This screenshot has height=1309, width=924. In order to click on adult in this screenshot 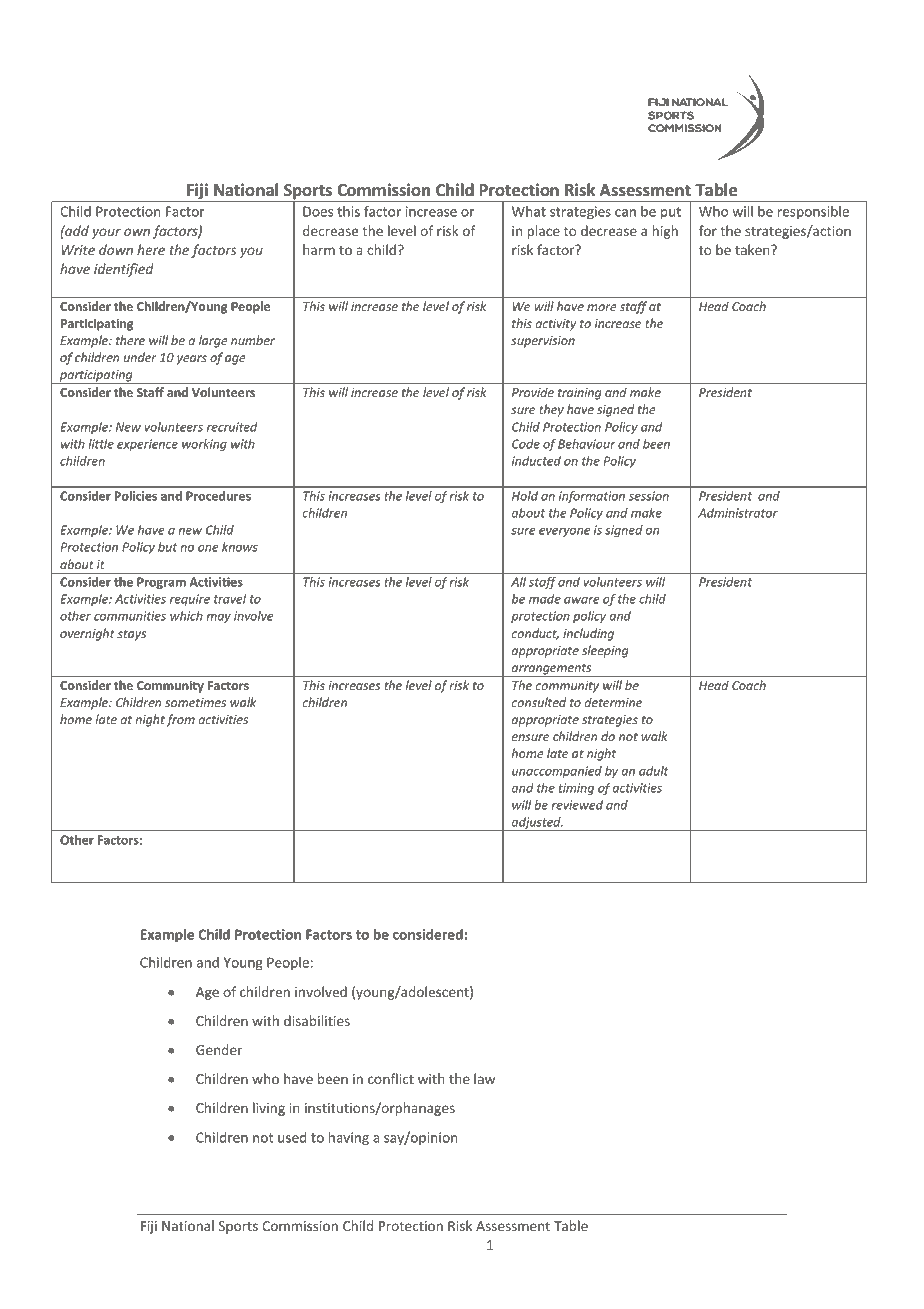, I will do `click(654, 771)`.
